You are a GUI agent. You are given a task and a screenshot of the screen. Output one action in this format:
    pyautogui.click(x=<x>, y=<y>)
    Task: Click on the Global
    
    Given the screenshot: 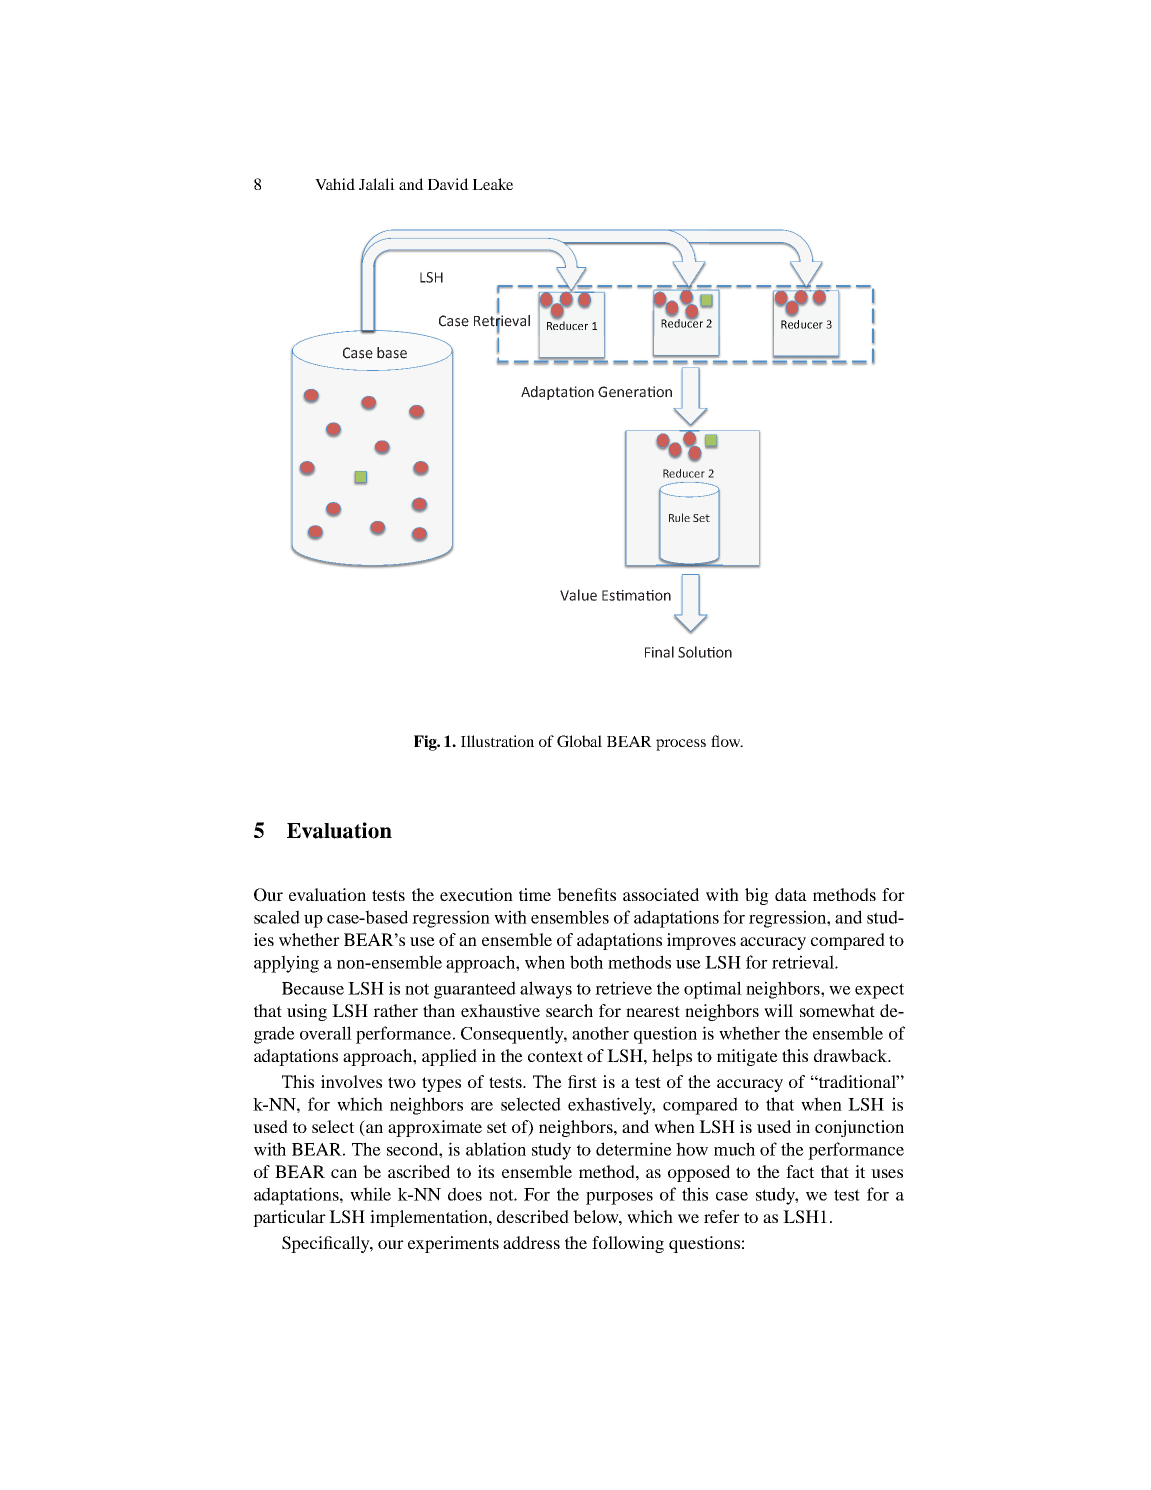 What is the action you would take?
    pyautogui.click(x=579, y=741)
